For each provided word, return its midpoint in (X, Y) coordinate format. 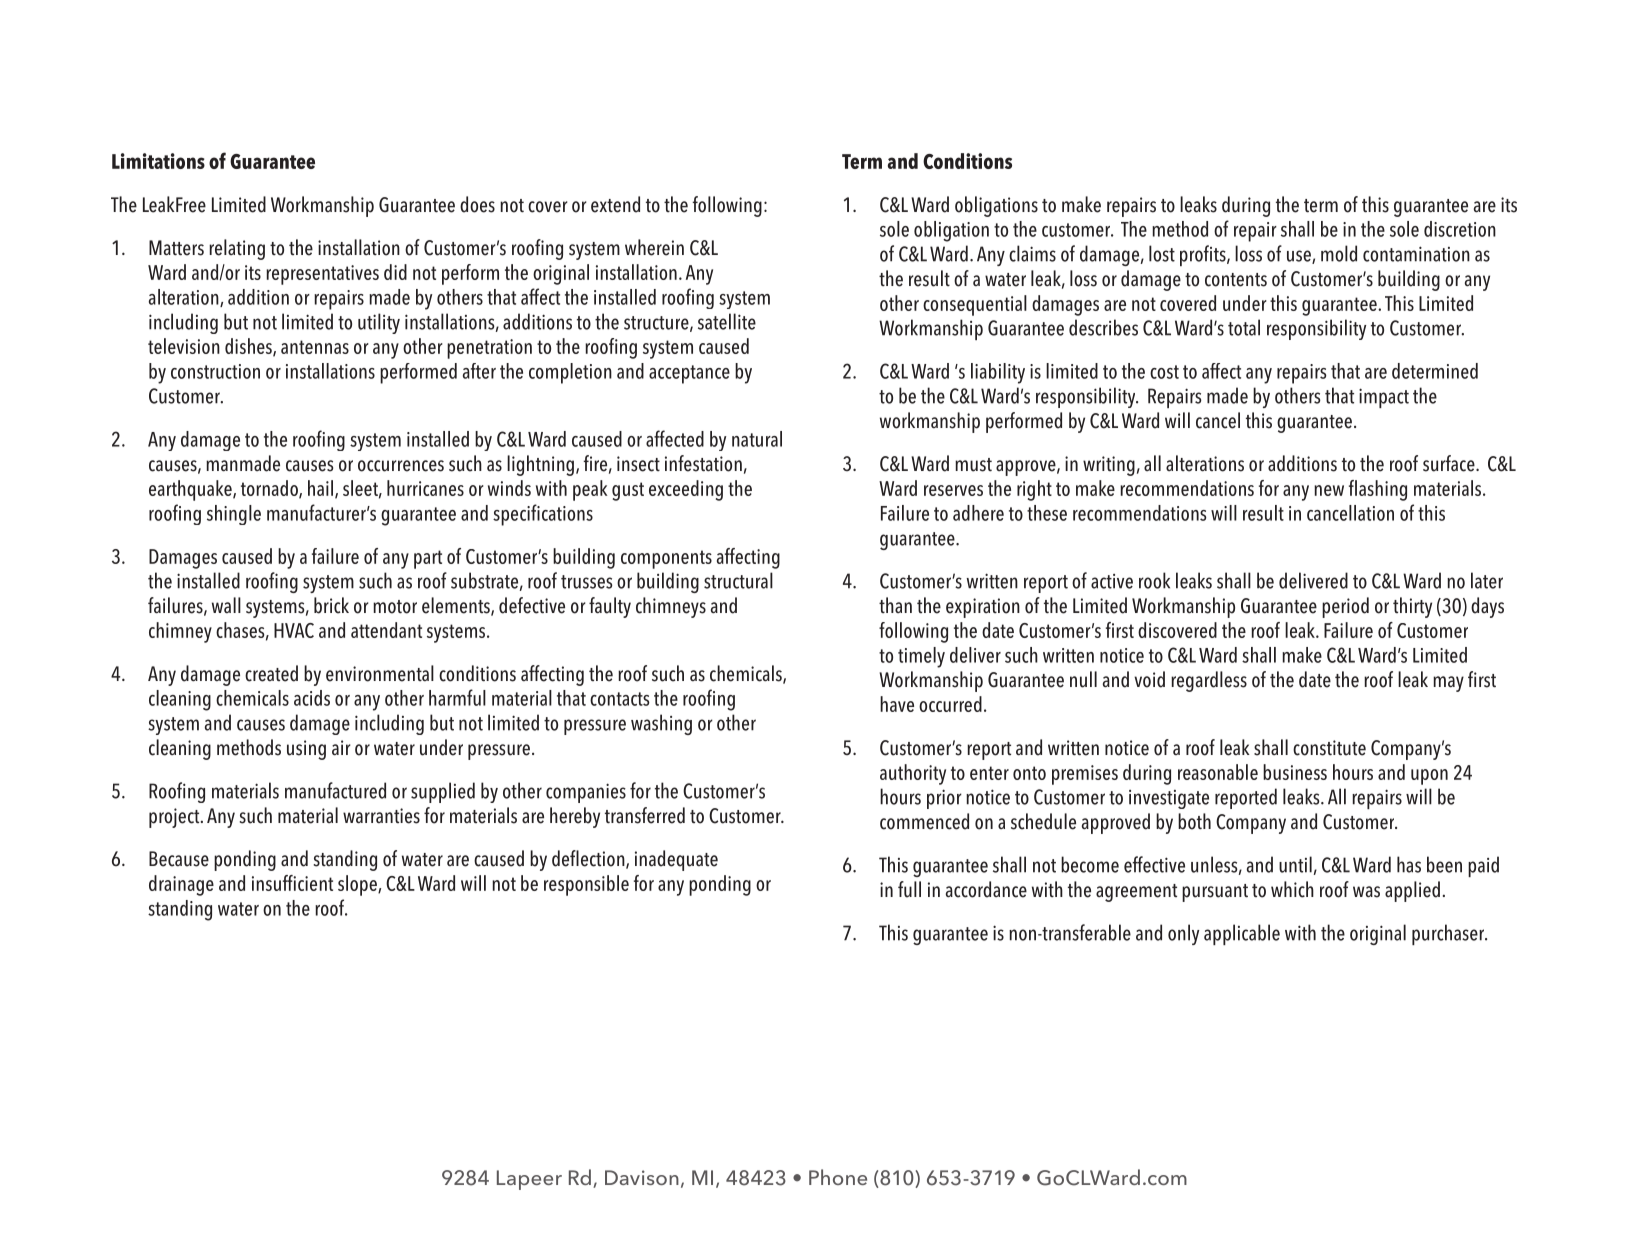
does (477, 204)
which (1292, 889)
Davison (642, 1177)
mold (1339, 253)
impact (1384, 398)
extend (615, 204)
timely (921, 657)
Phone (838, 1177)
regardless (1209, 681)
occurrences (401, 466)
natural (757, 439)
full (909, 889)
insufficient (292, 883)
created (271, 673)
